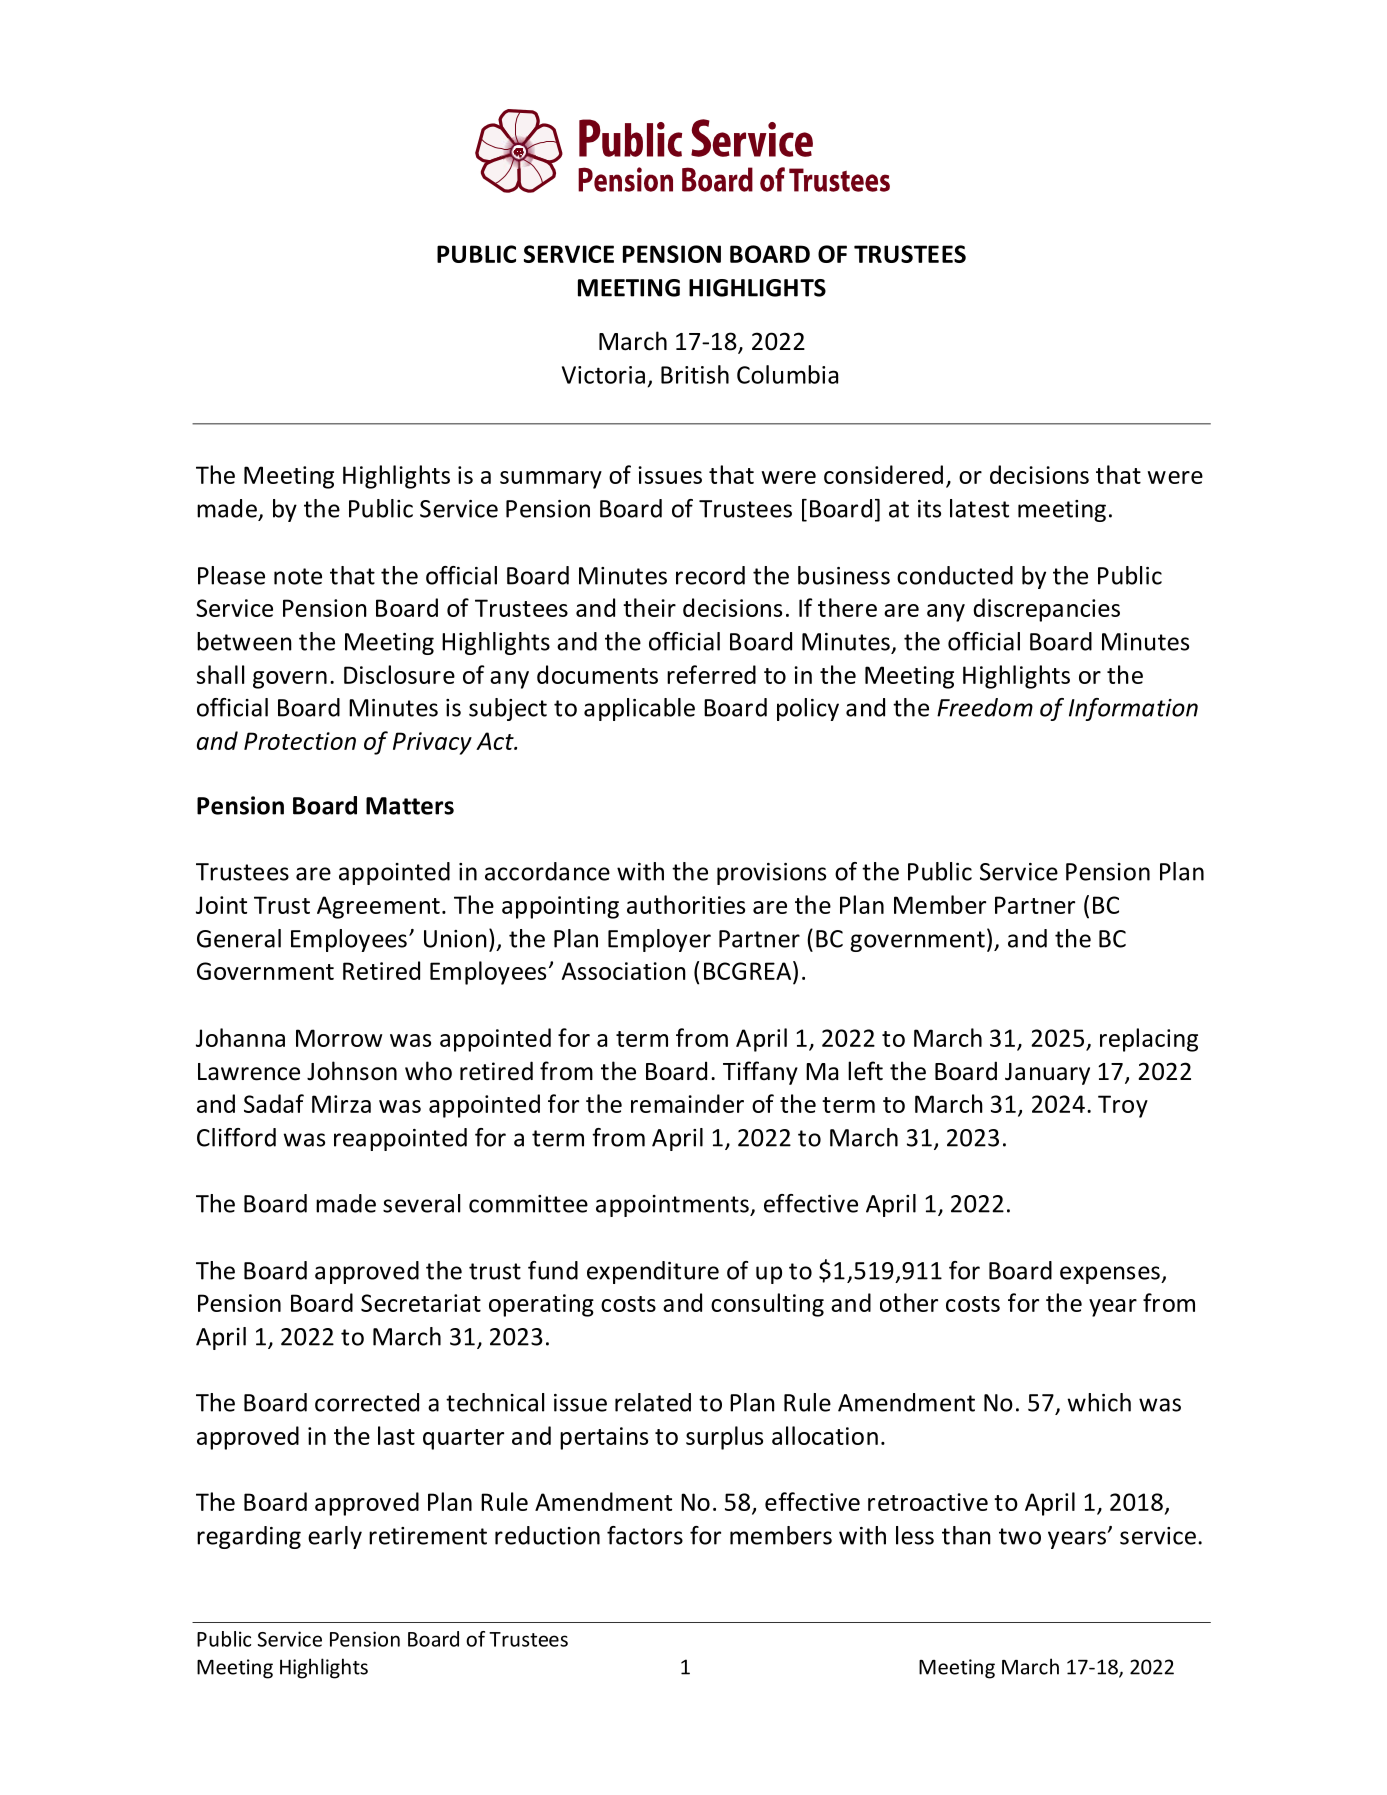 Image resolution: width=1387 pixels, height=1795 pixels. I want to click on Clifford, so click(236, 1137).
